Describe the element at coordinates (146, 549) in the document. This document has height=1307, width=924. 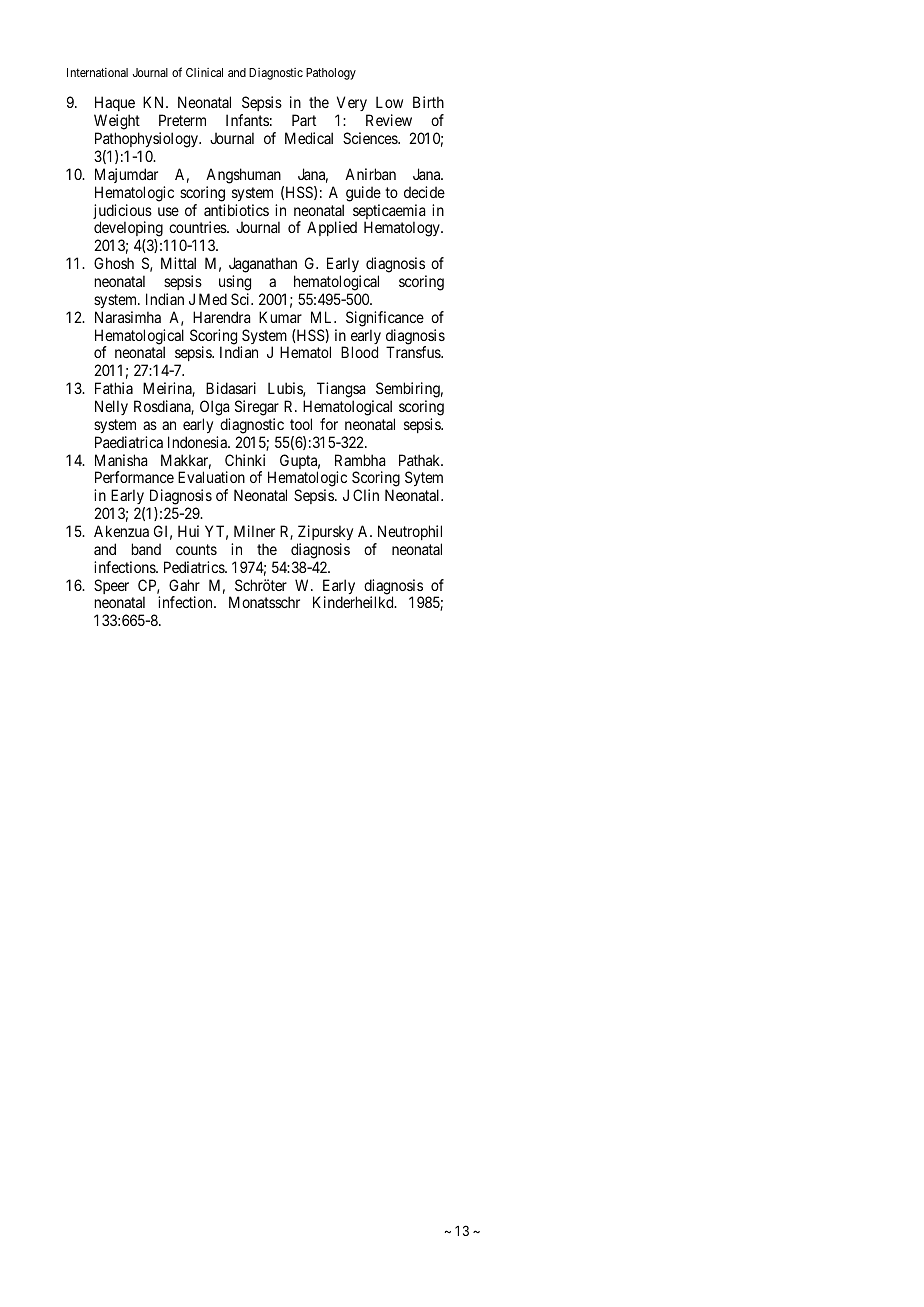
I see `band` at that location.
